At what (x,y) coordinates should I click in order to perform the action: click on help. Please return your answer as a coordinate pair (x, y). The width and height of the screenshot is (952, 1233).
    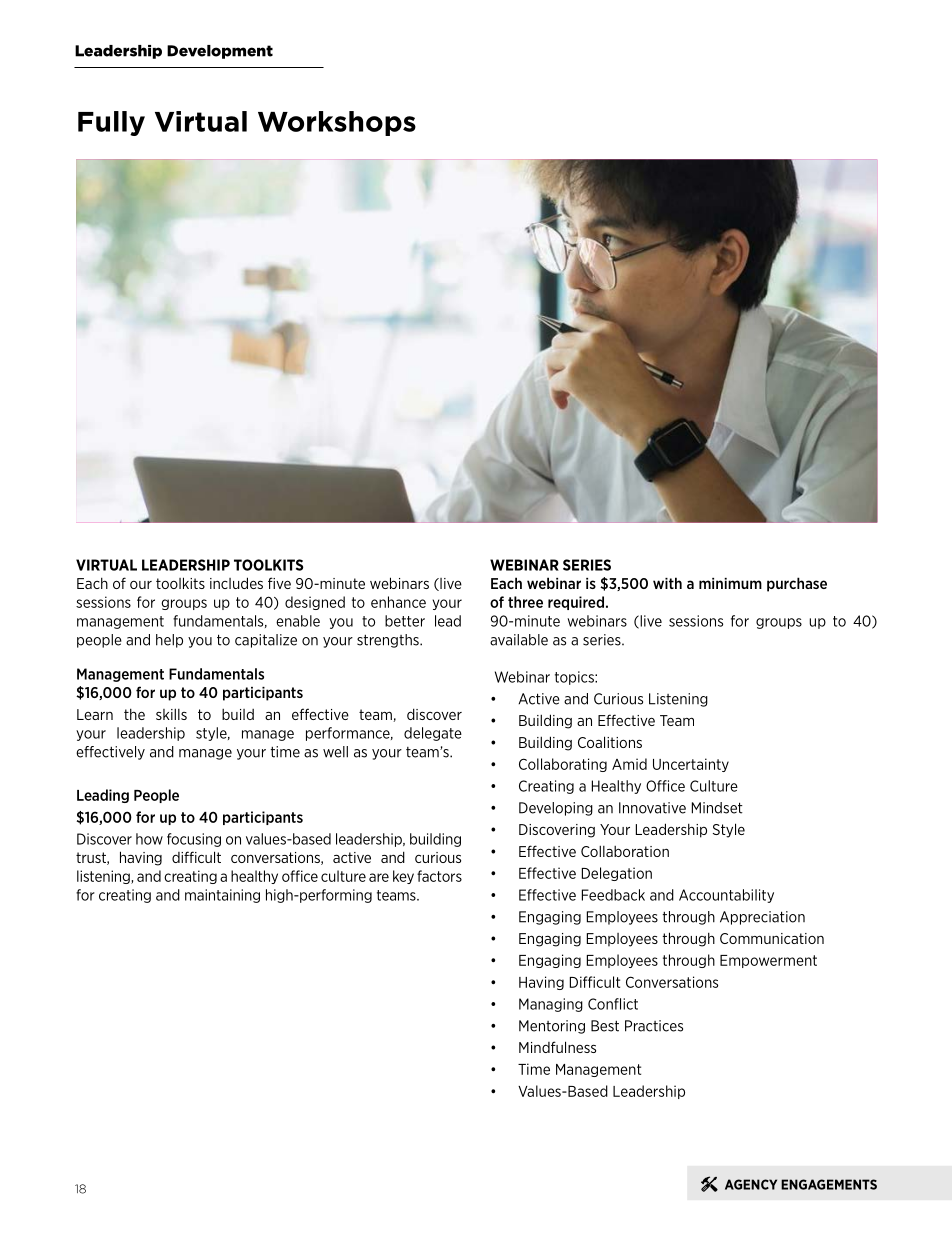
    Looking at the image, I should click on (169, 641).
